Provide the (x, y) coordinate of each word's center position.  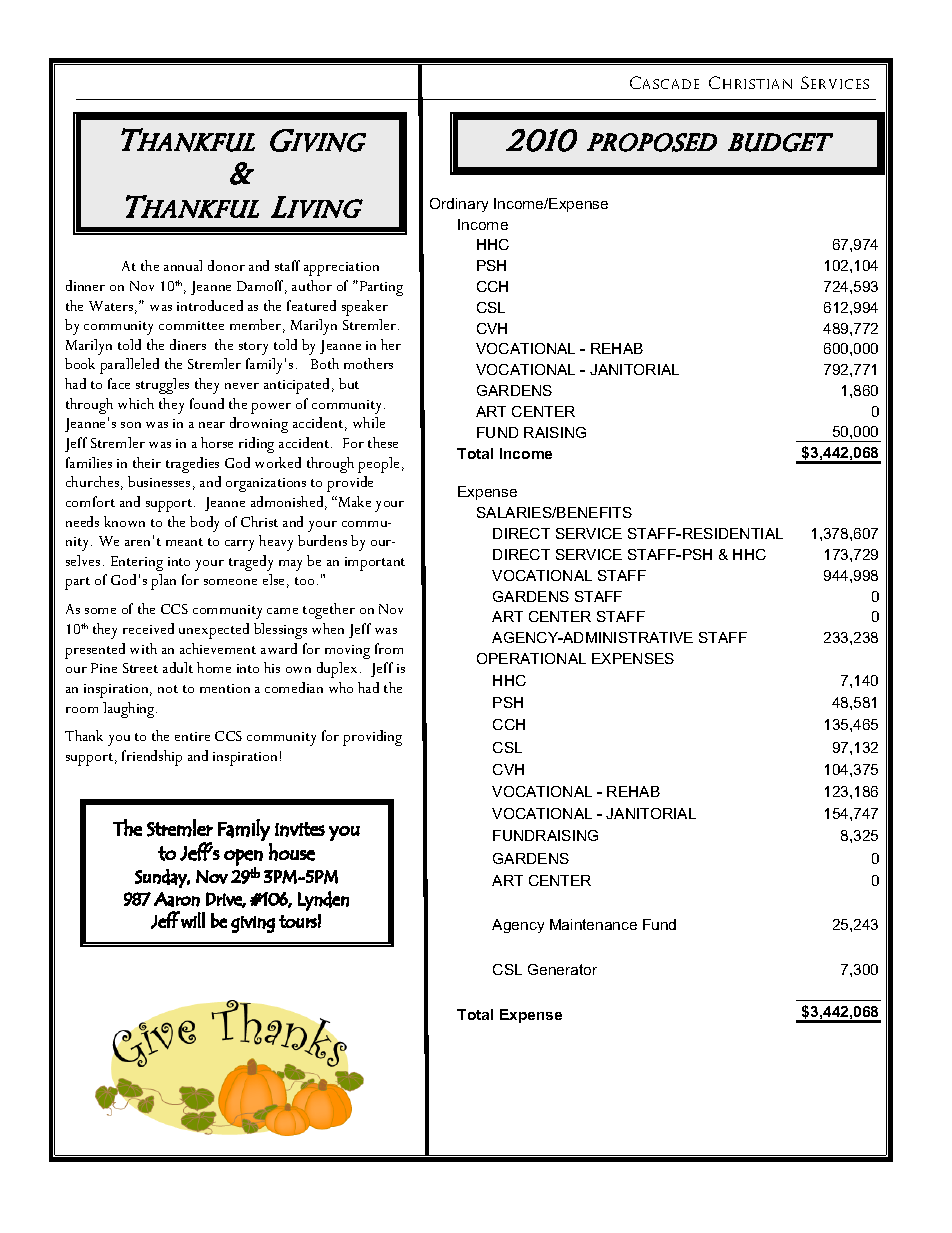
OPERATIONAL (531, 658)
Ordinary (459, 205)
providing (372, 738)
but (349, 383)
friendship (152, 758)
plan (163, 582)
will (193, 920)
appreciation (341, 269)
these (383, 442)
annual (183, 265)
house (292, 852)
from (389, 648)
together (329, 611)
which (136, 403)
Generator (562, 969)
